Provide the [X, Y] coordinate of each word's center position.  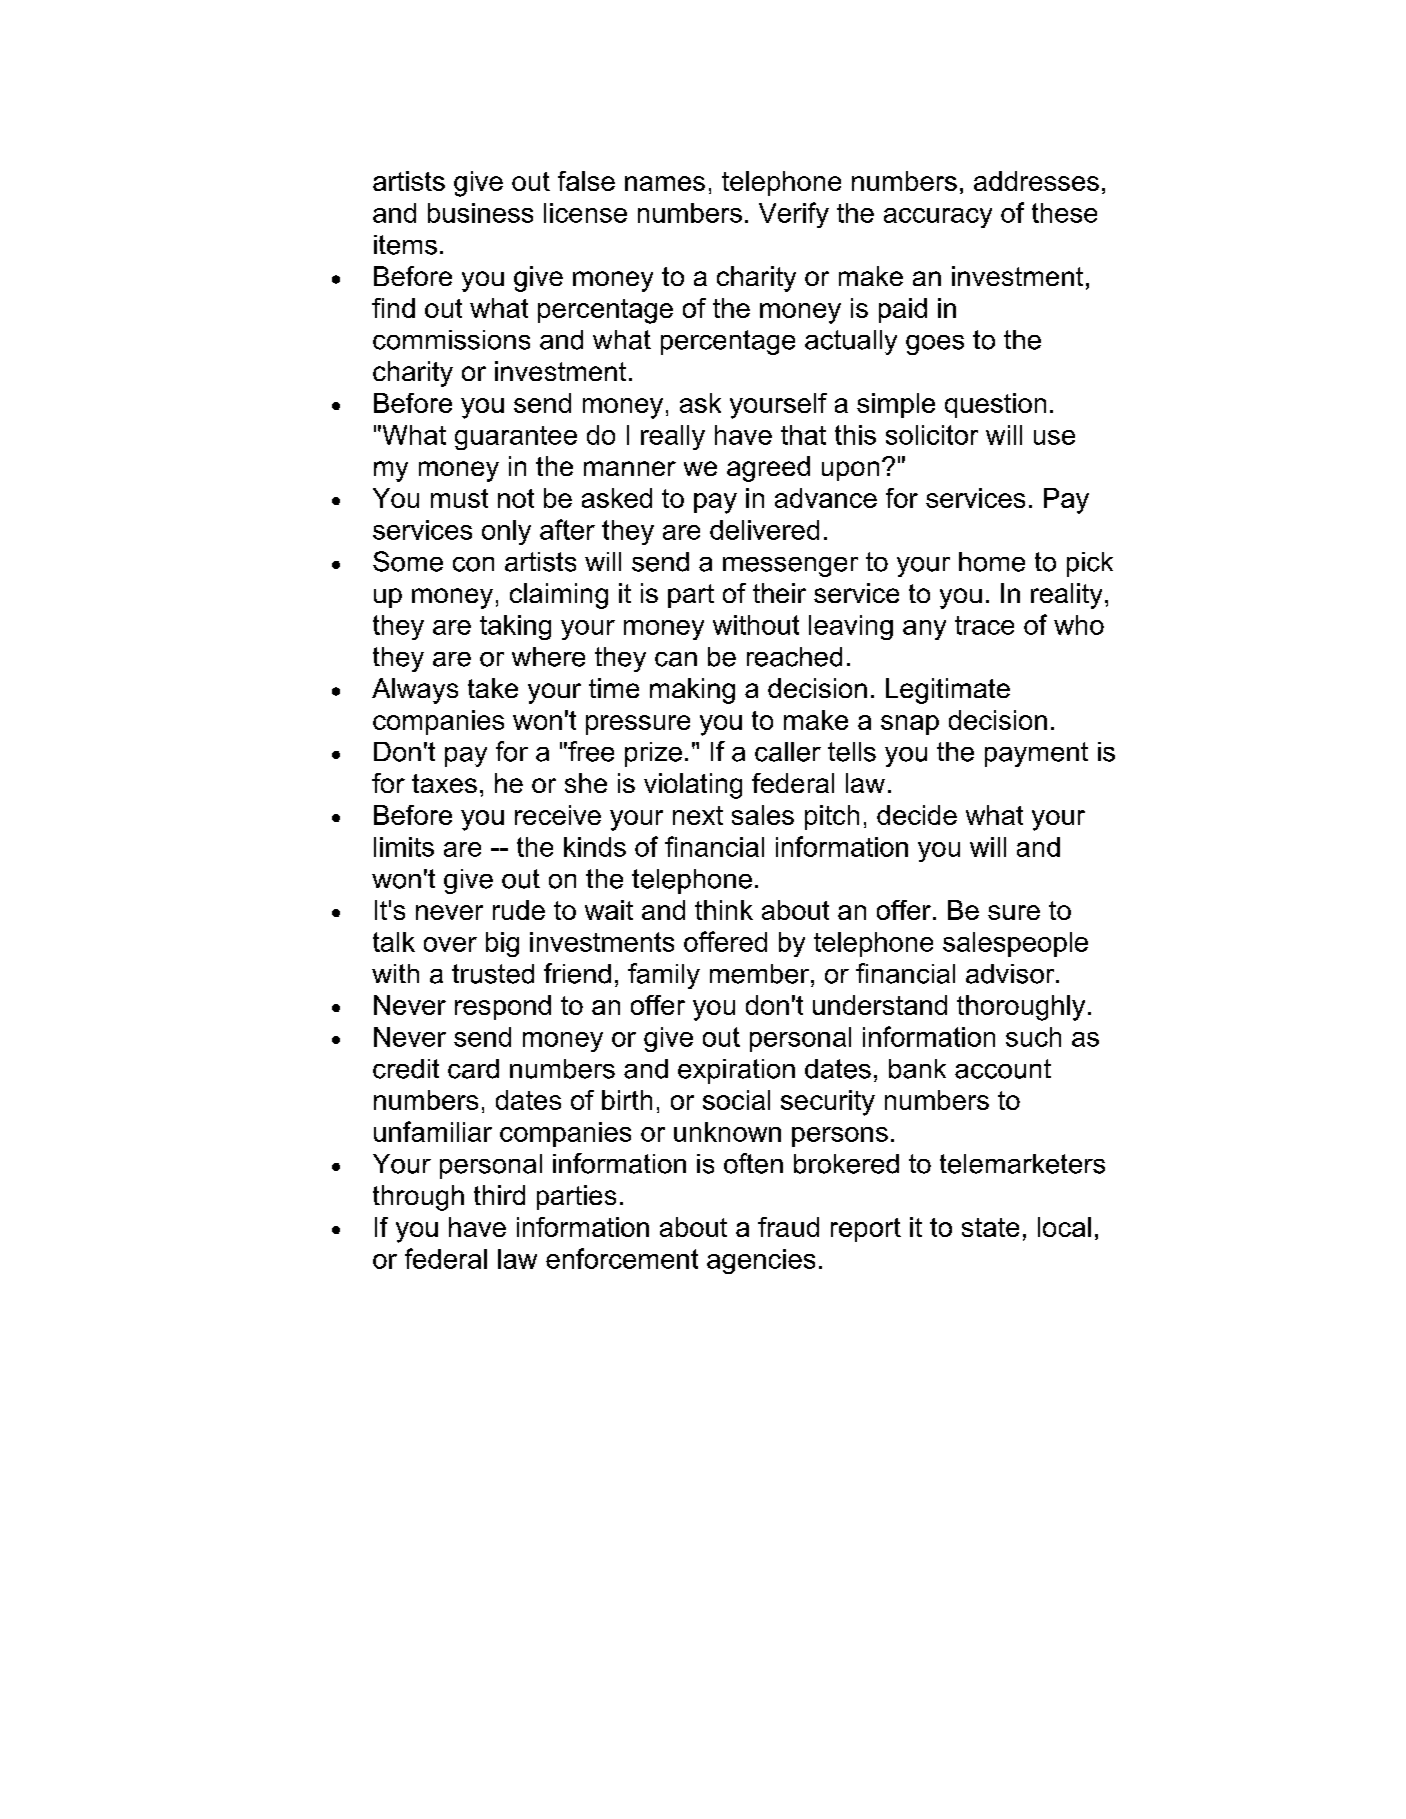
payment [1036, 754]
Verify [794, 215]
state [990, 1227]
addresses [1036, 181]
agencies [761, 1261]
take [493, 688]
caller [788, 752]
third [499, 1195]
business [480, 213]
